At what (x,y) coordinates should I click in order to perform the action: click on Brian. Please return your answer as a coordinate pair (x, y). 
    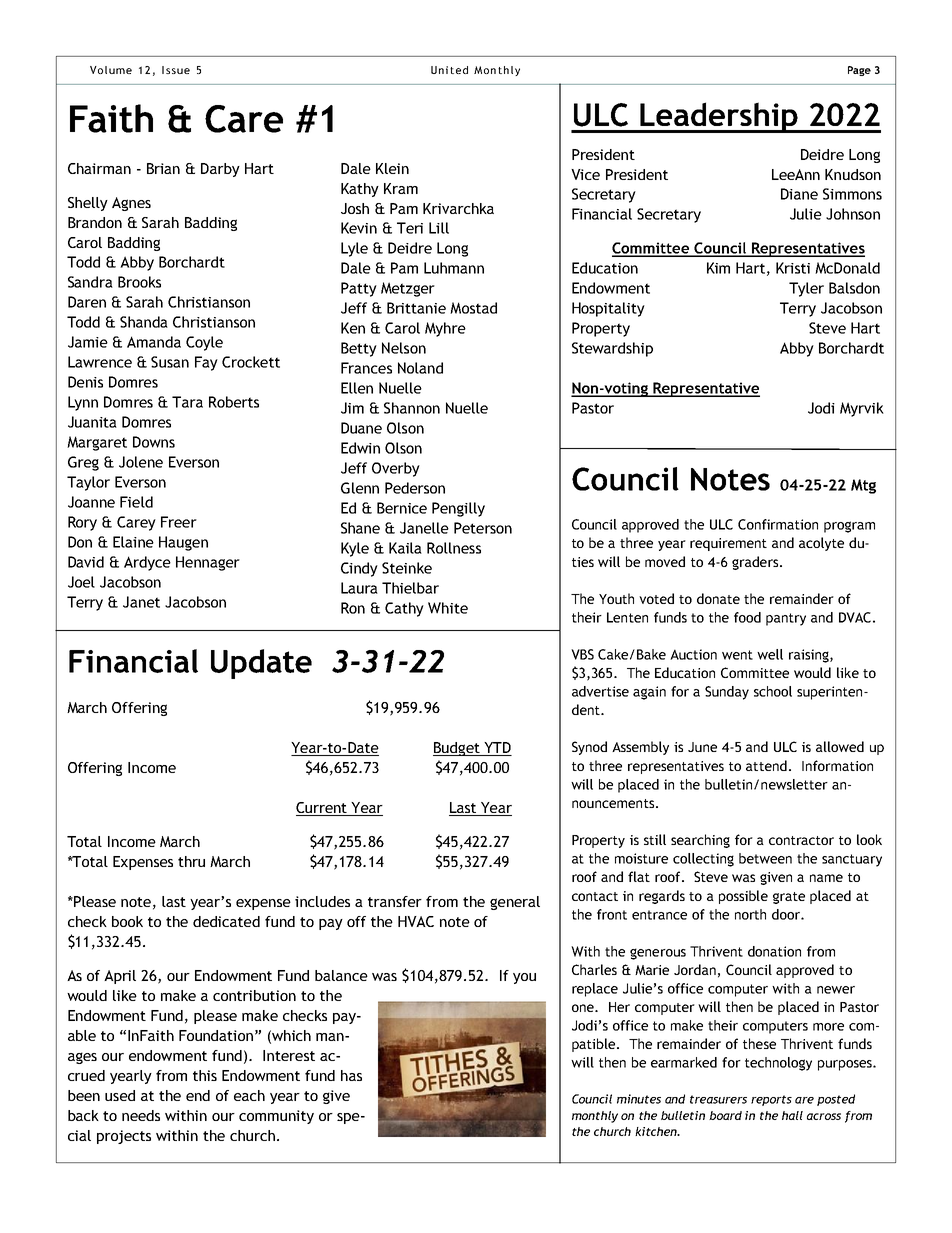
    Looking at the image, I should click on (163, 168).
